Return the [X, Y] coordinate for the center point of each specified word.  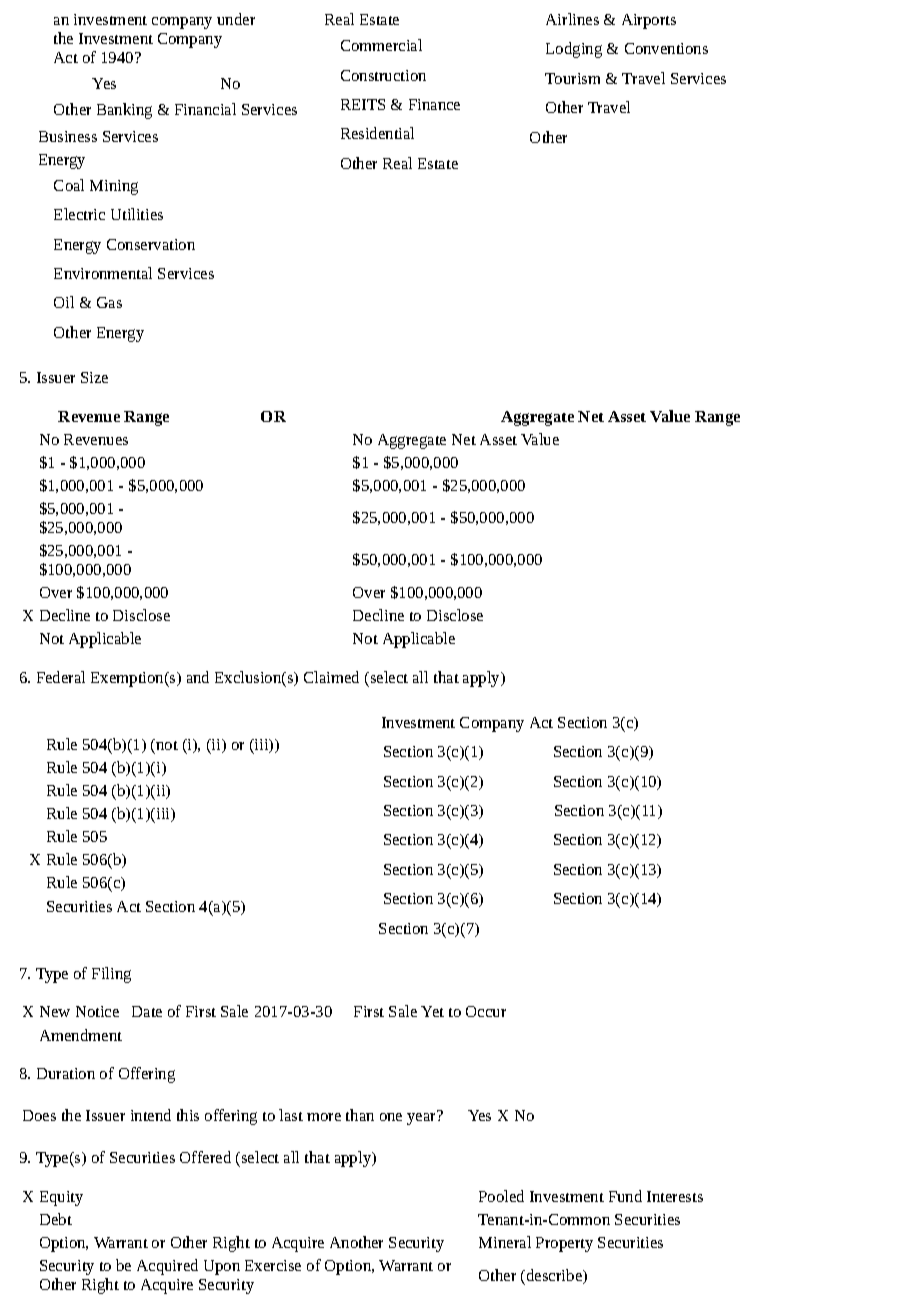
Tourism [572, 78]
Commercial [381, 45]
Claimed [331, 677]
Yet [432, 1011]
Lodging [574, 50]
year [422, 1118]
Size [94, 377]
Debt [56, 1219]
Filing [111, 975]
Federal [61, 677]
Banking [124, 111]
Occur [486, 1011]
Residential [377, 133]
